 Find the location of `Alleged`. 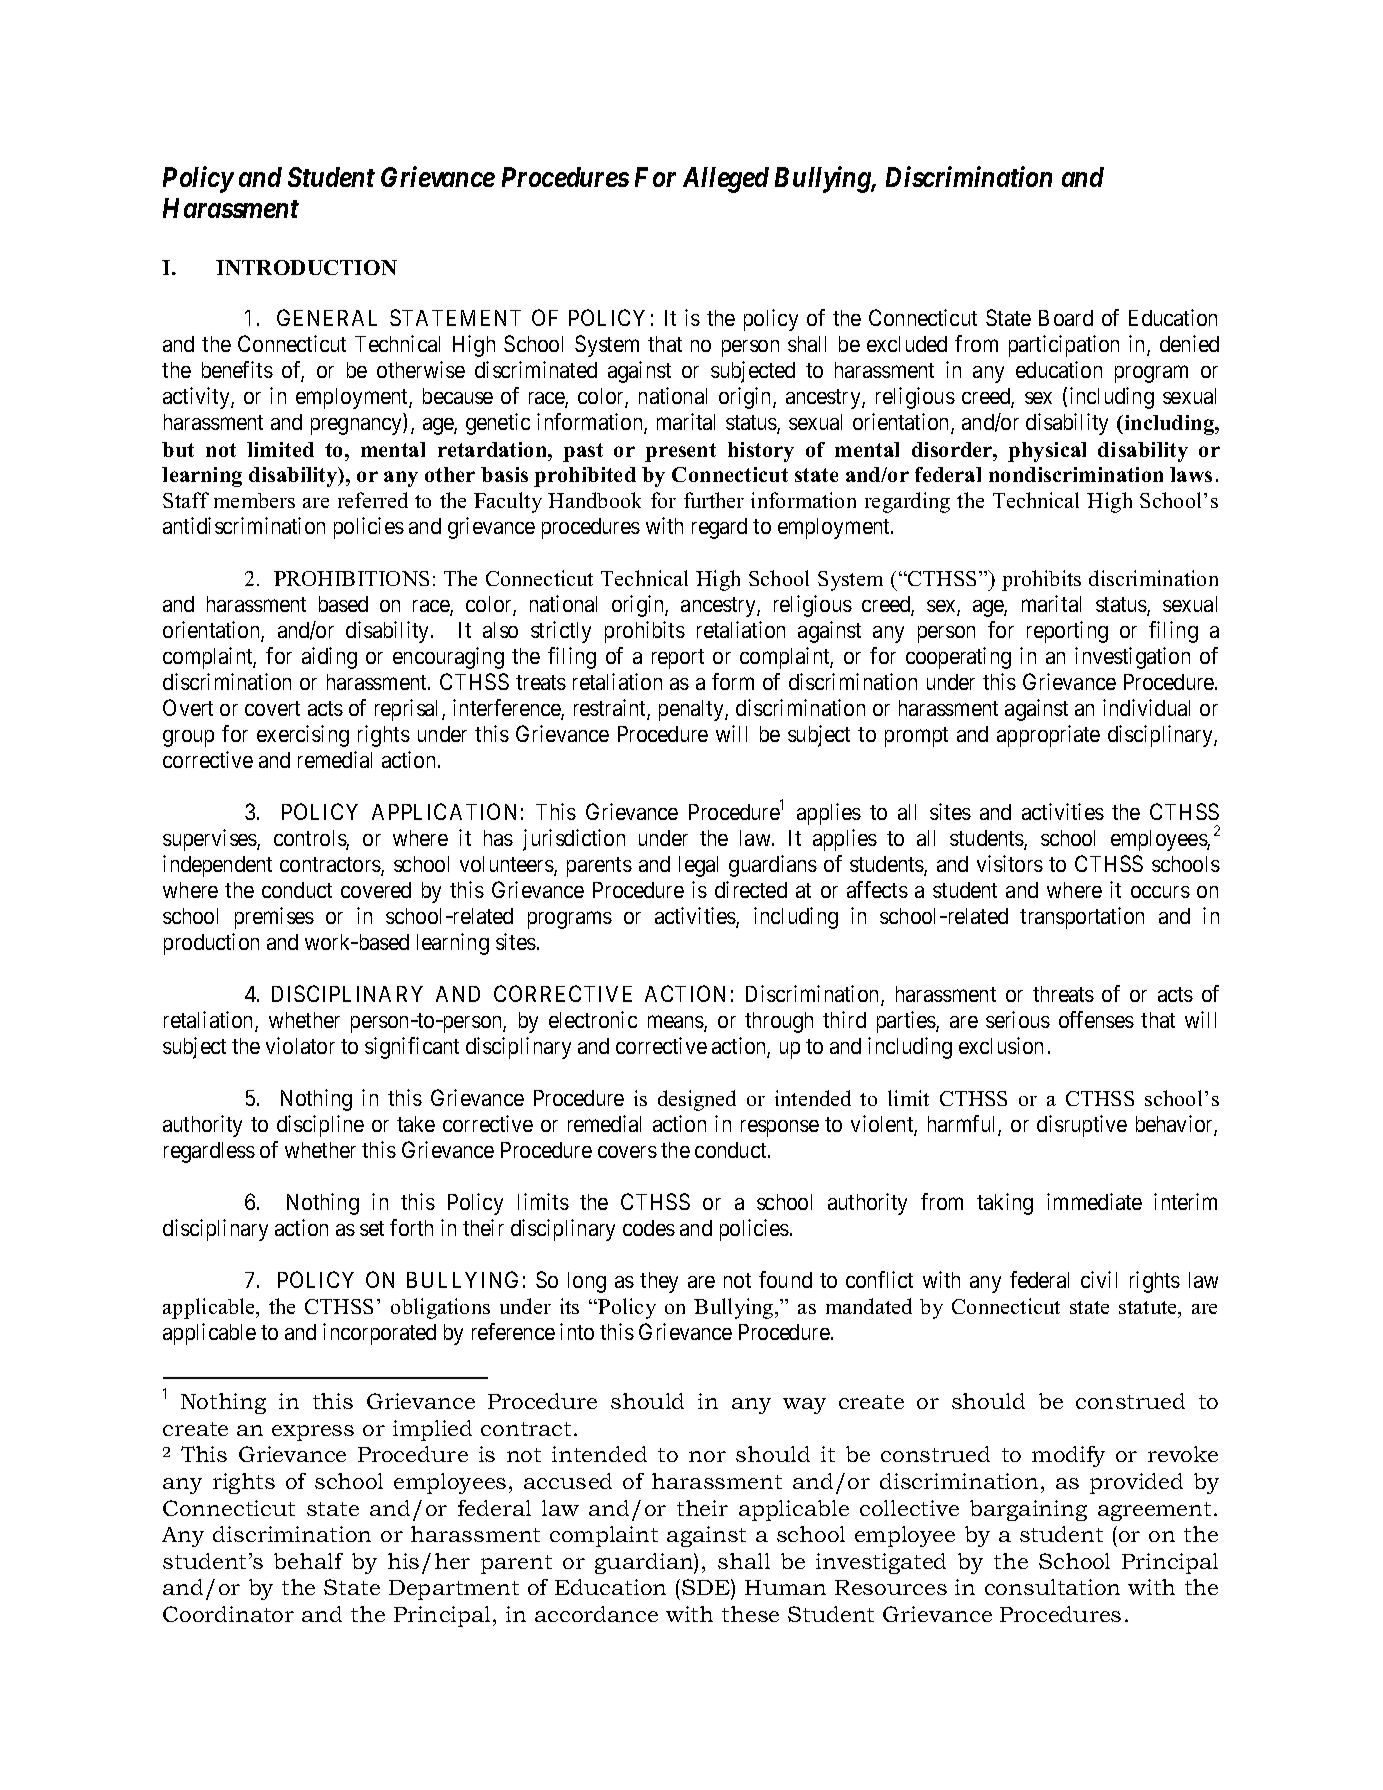

Alleged is located at coordinates (726, 180).
